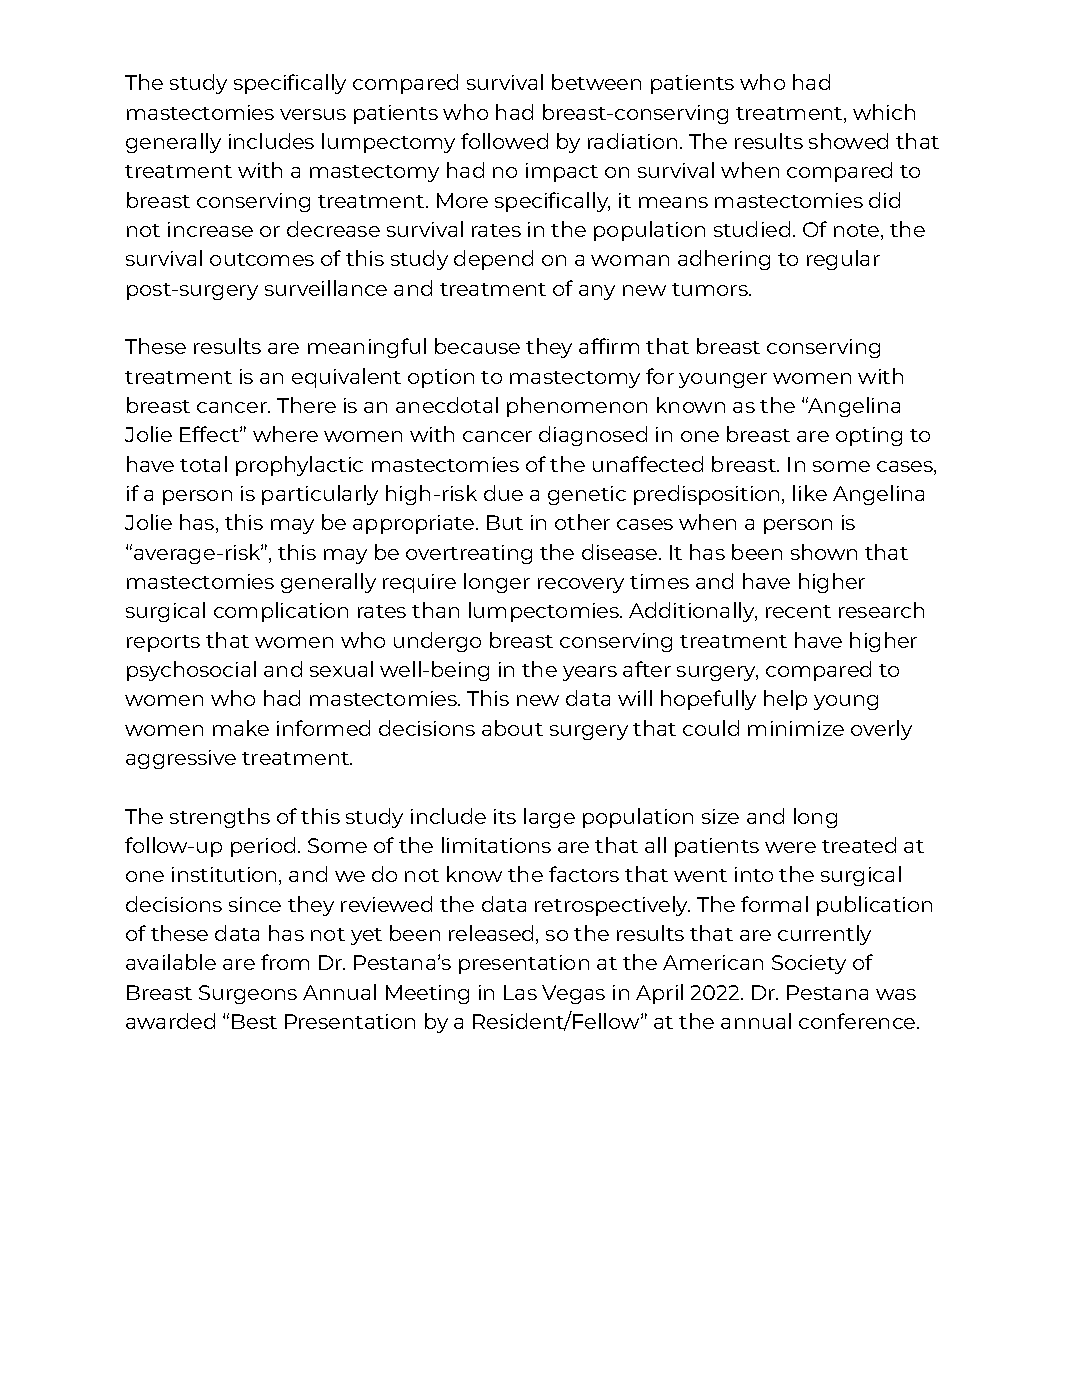  What do you see at coordinates (577, 407) in the page?
I see `phenomenon` at bounding box center [577, 407].
